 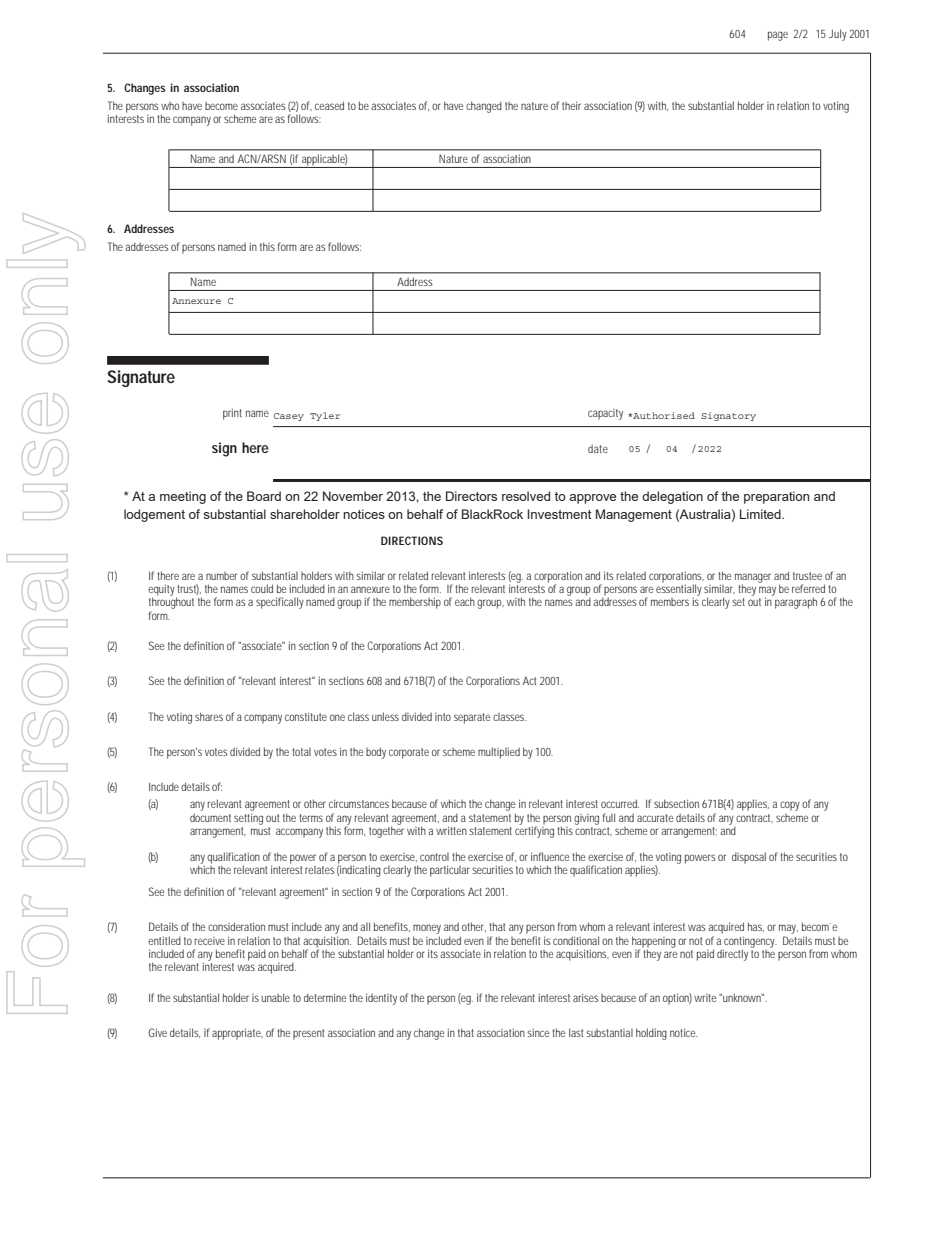 What do you see at coordinates (276, 997) in the screenshot?
I see `unable` at bounding box center [276, 997].
